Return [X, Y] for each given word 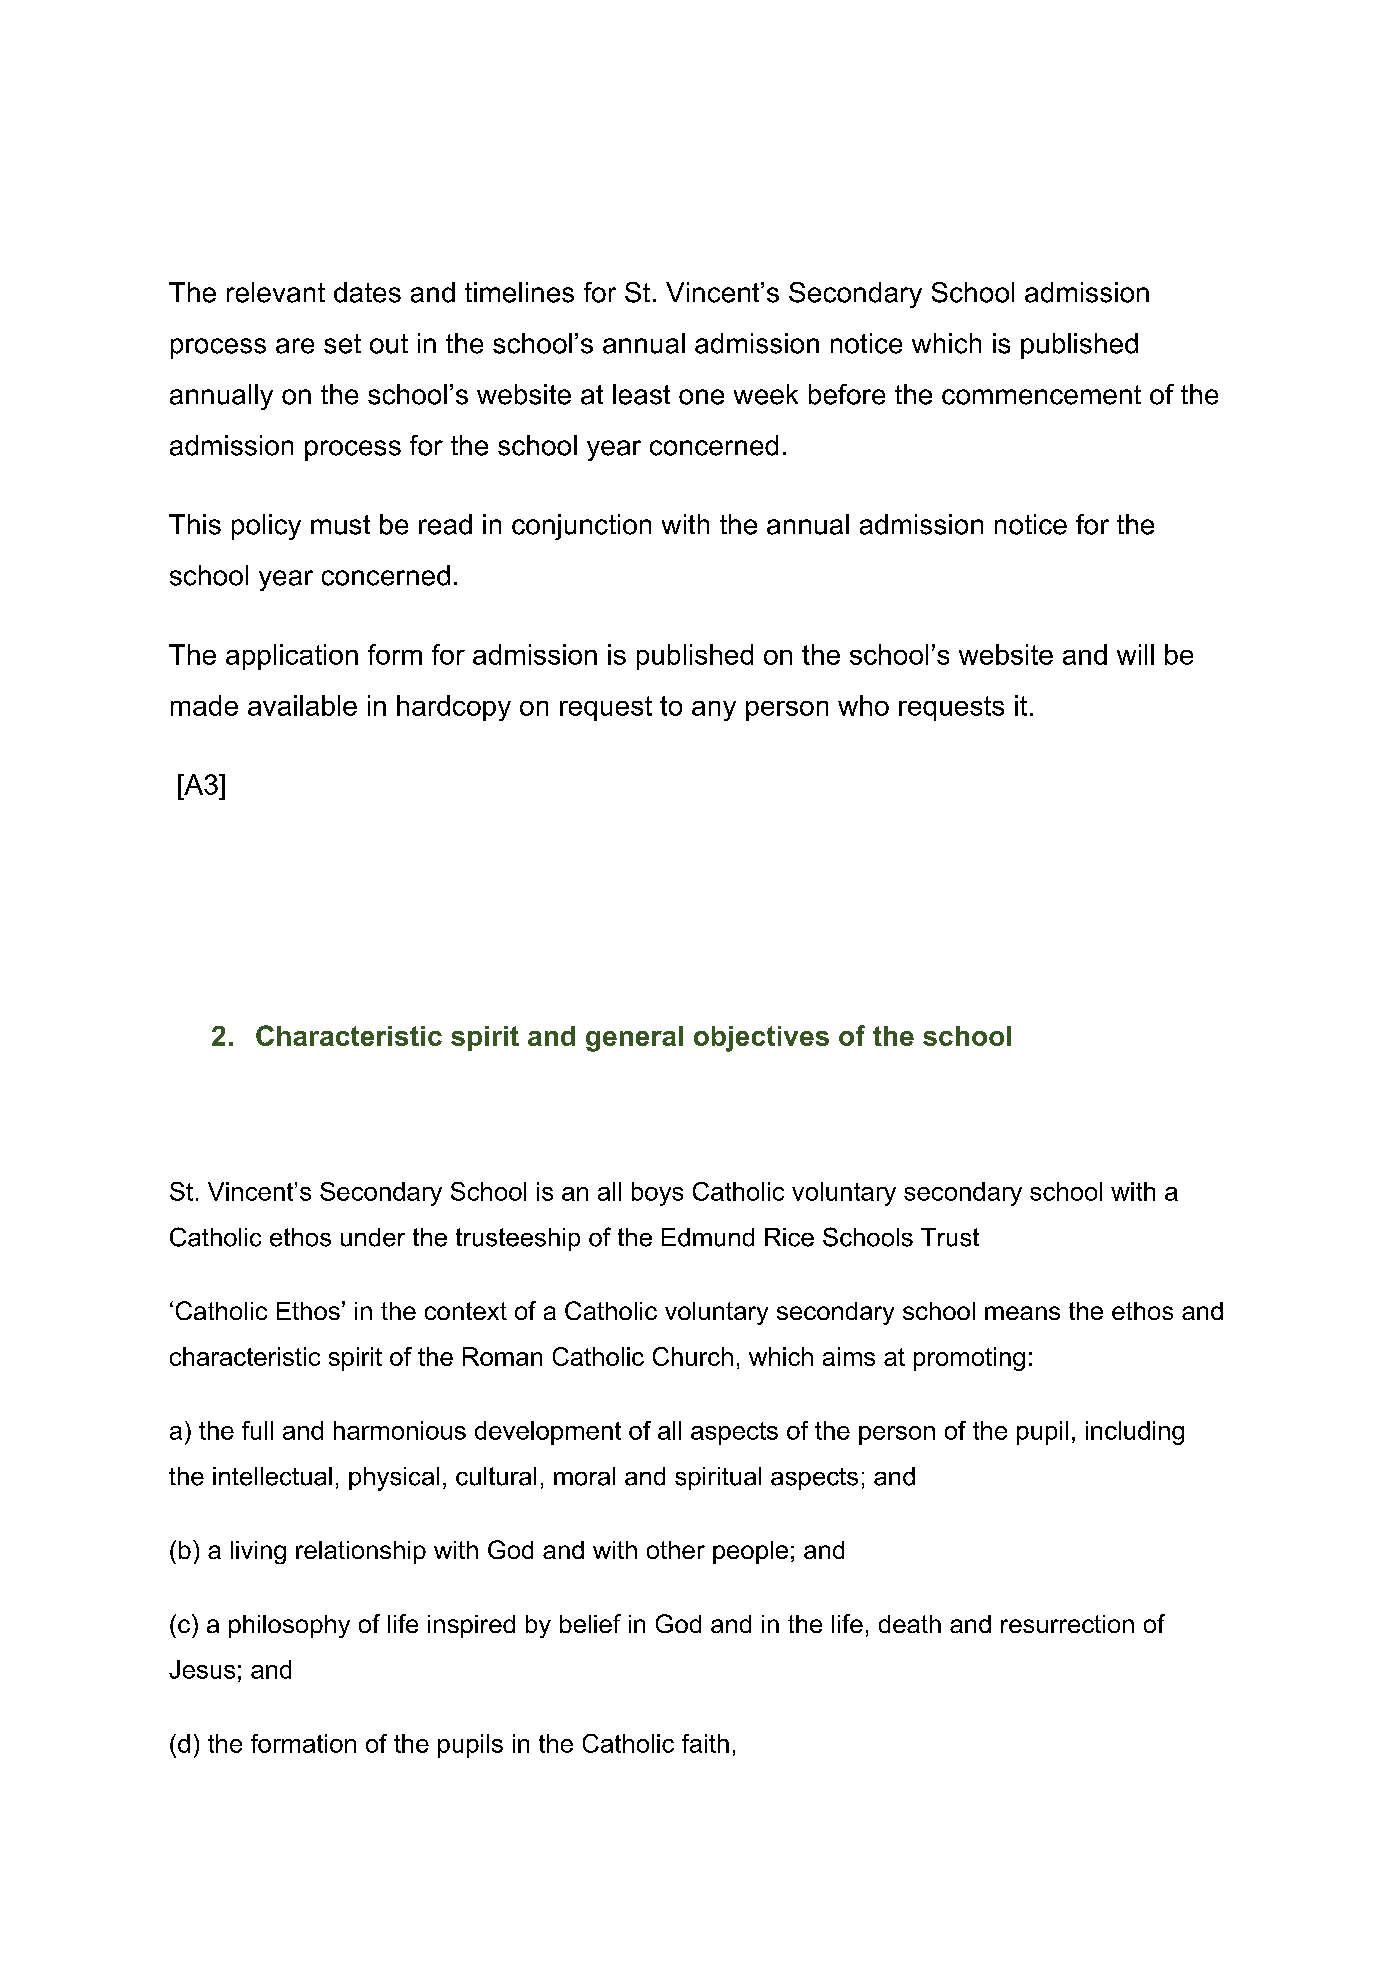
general [634, 1039]
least [641, 394]
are [295, 346]
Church [693, 1356]
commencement [1041, 395]
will [1135, 654]
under [373, 1237]
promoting [969, 1359]
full [257, 1430]
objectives [761, 1039]
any [714, 711]
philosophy [289, 1626]
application [292, 657]
